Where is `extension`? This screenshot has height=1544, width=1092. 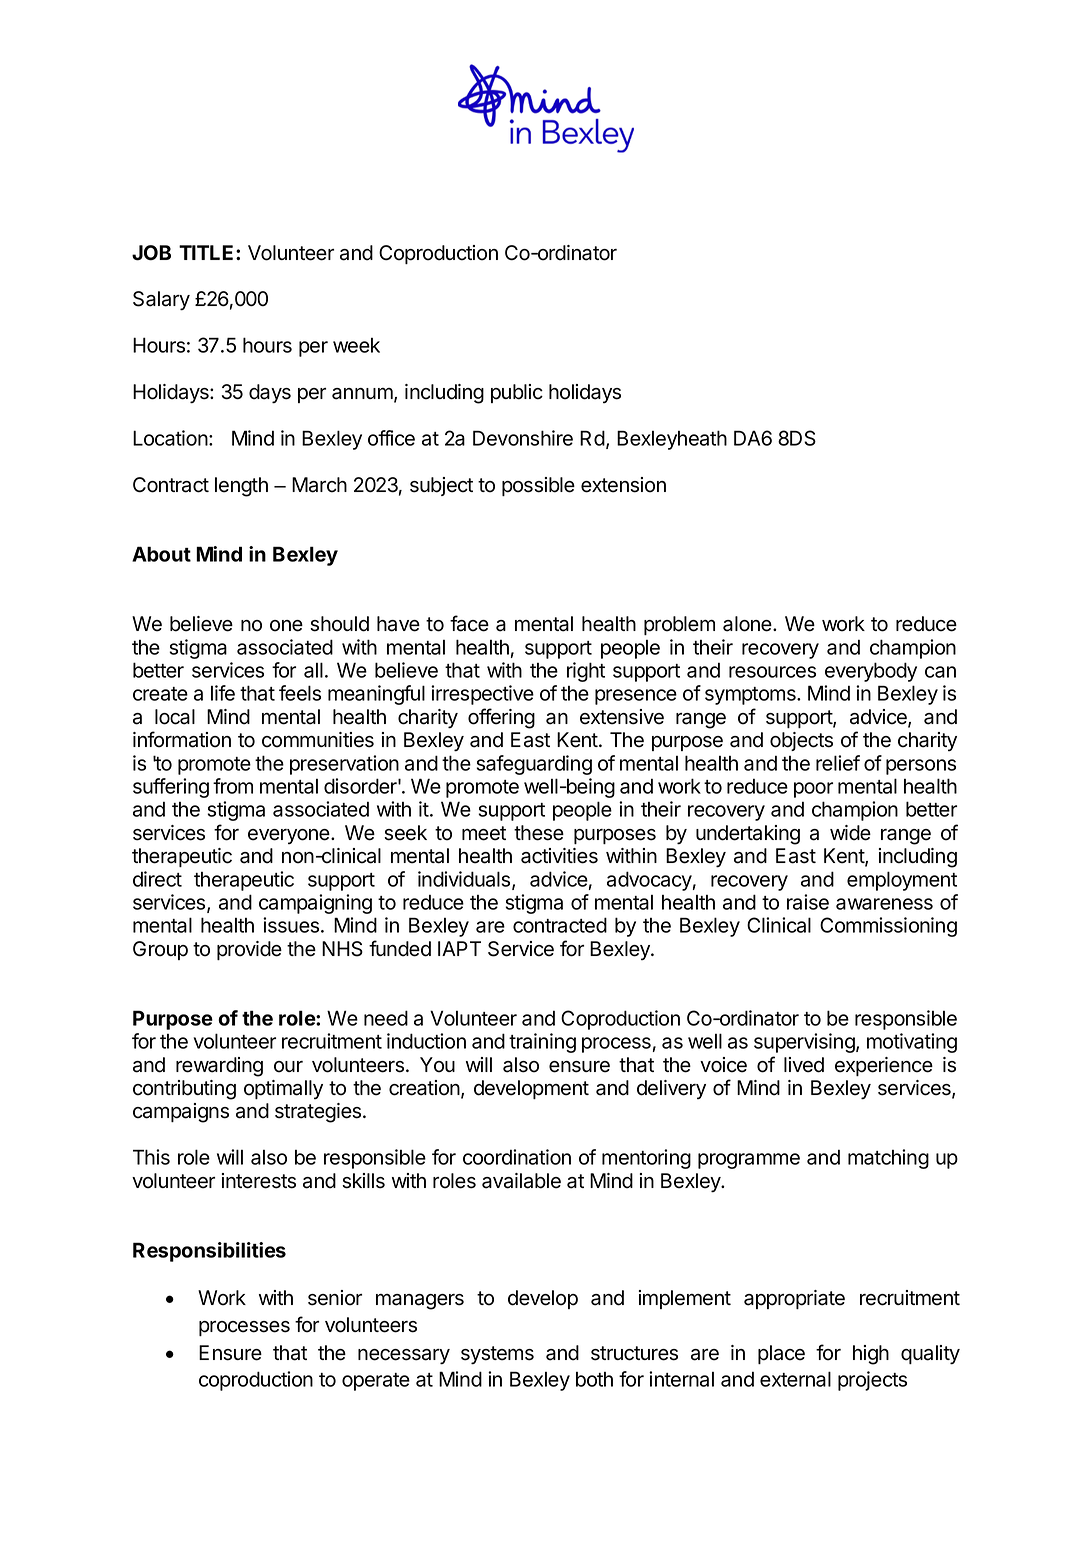 extension is located at coordinates (623, 485).
